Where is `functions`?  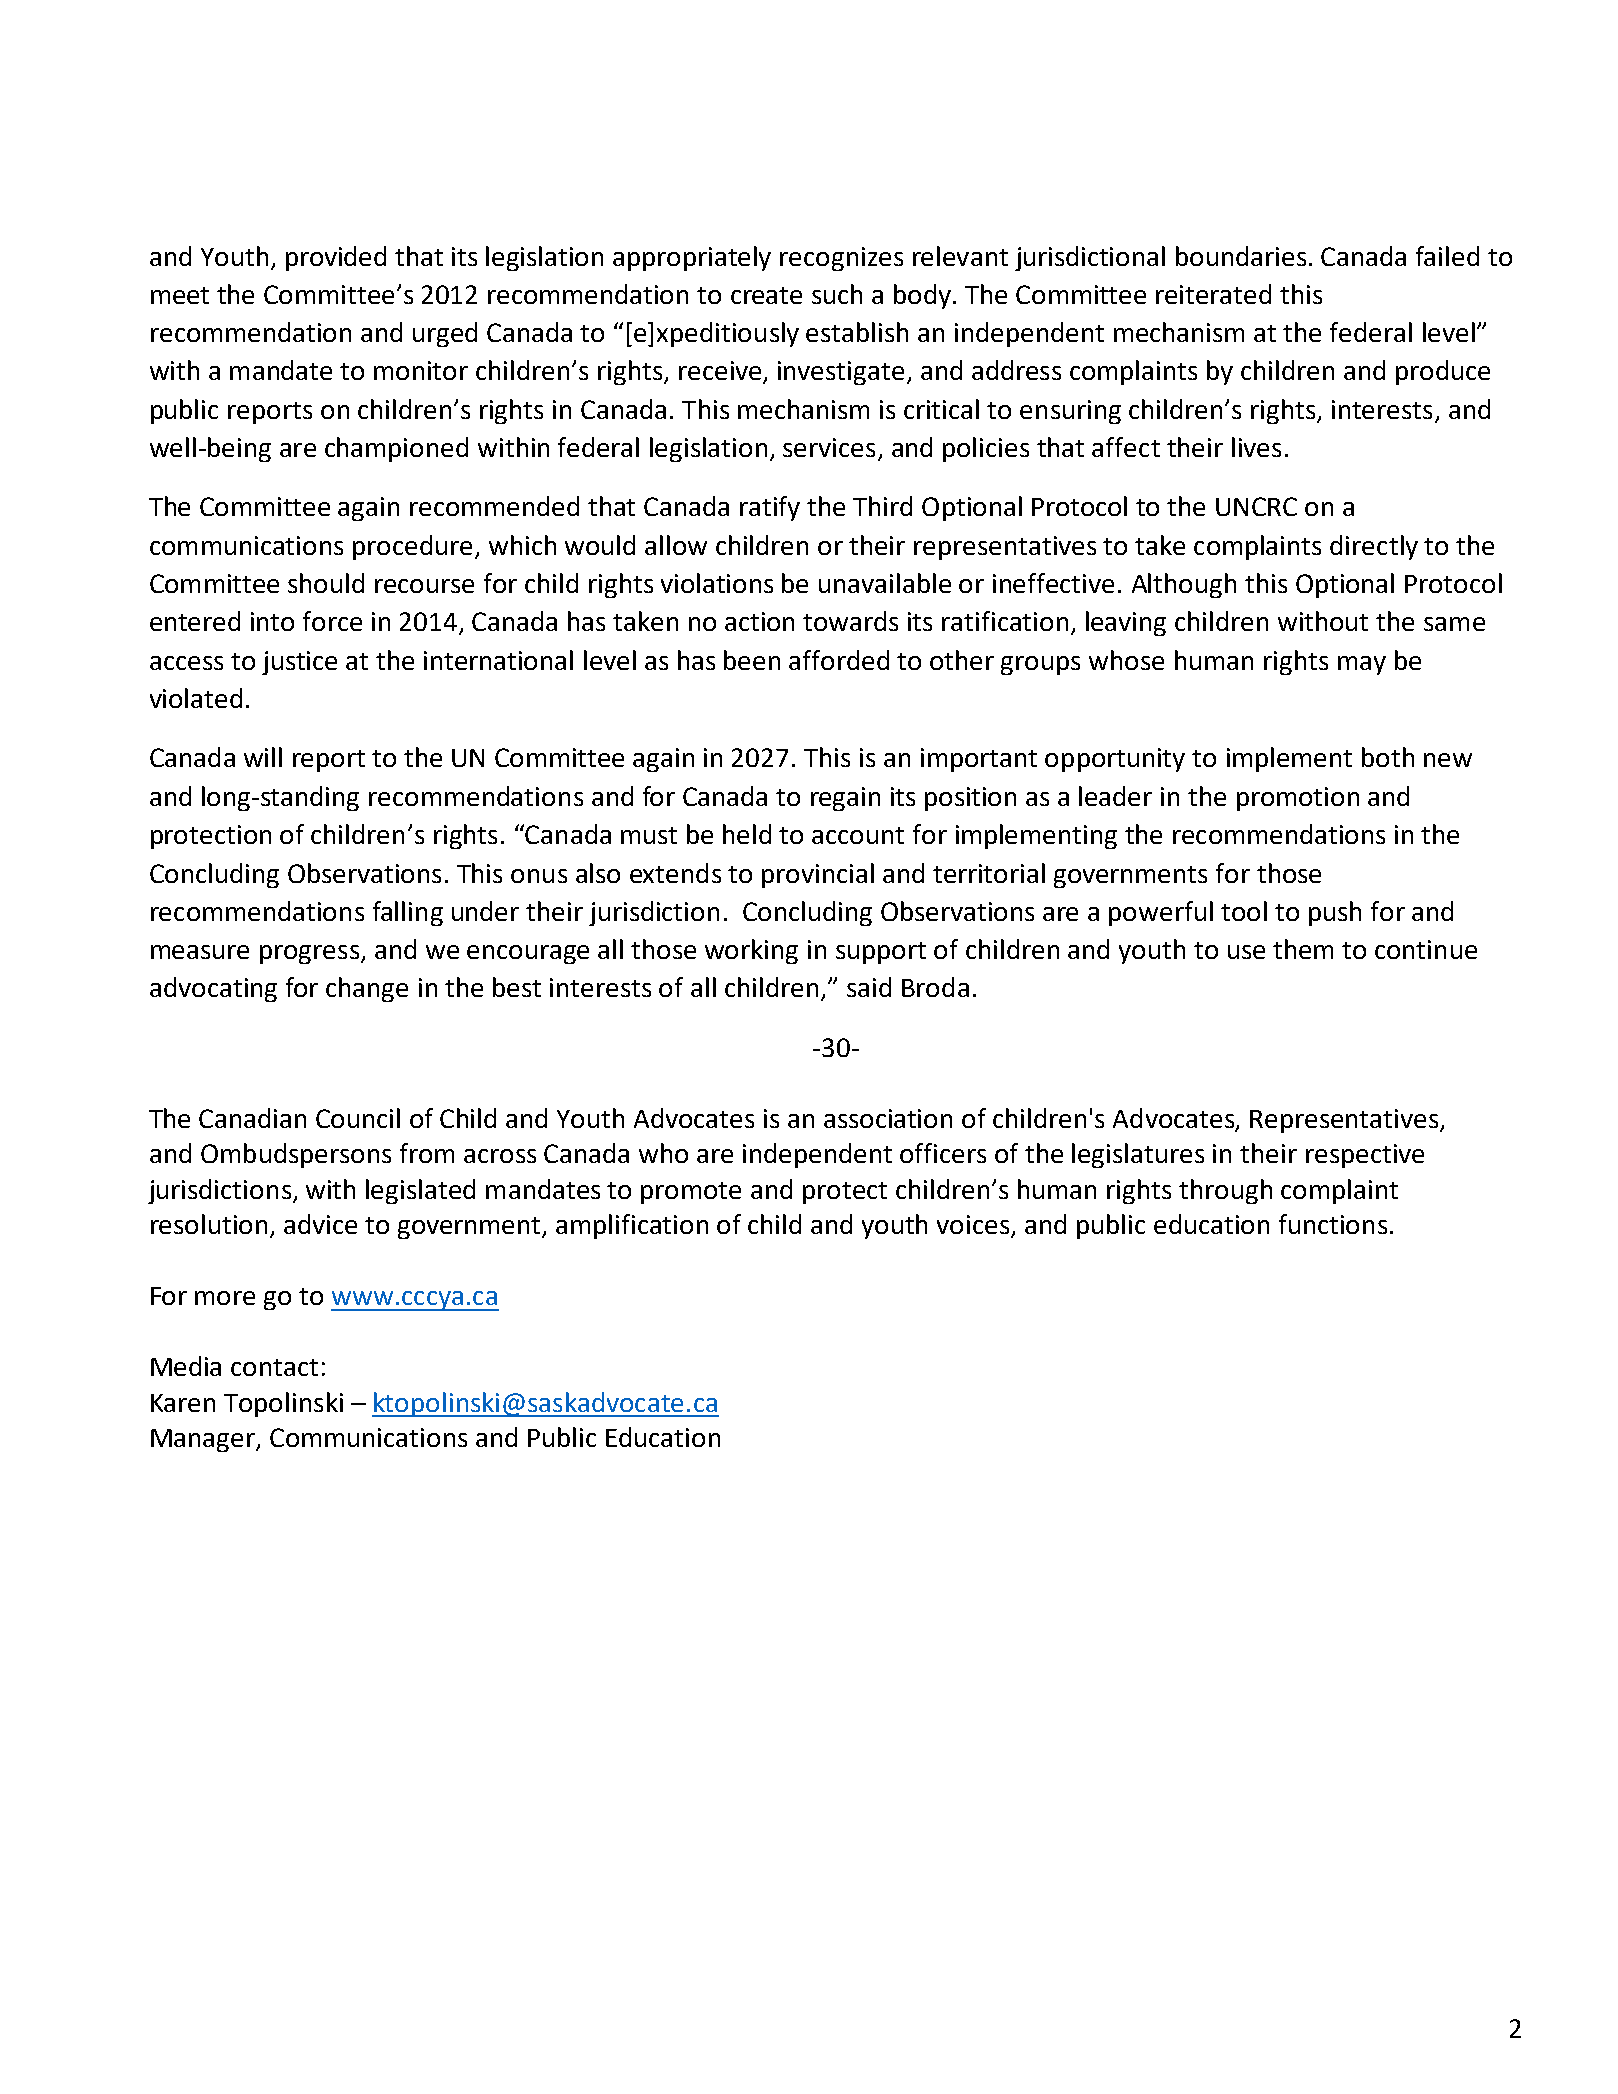
functions is located at coordinates (1333, 1224).
